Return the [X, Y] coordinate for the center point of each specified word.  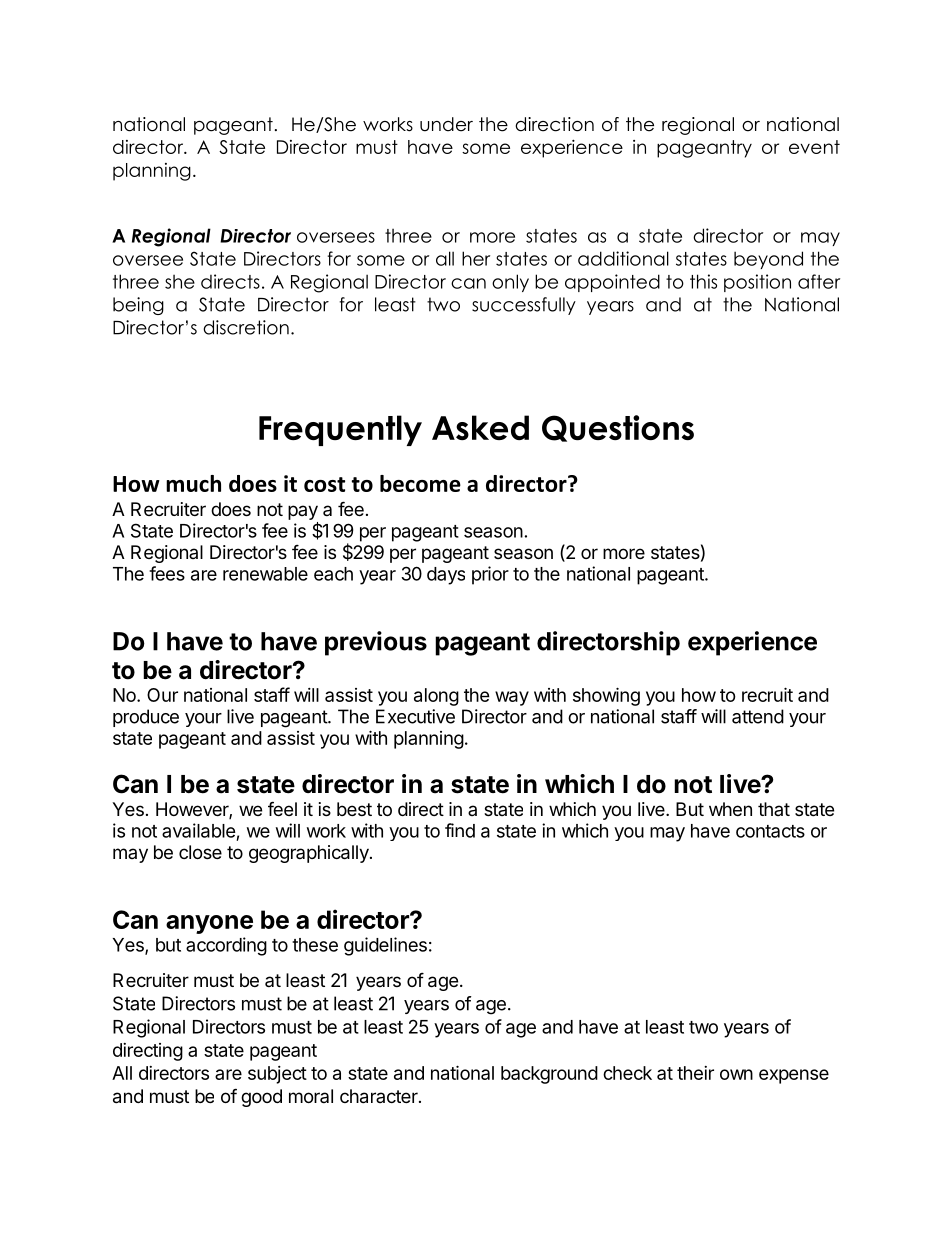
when [730, 809]
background [549, 1075]
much [193, 483]
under [446, 124]
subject [277, 1075]
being [138, 306]
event [814, 147]
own [736, 1074]
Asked [480, 427]
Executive [415, 716]
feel [282, 808]
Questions [618, 428]
